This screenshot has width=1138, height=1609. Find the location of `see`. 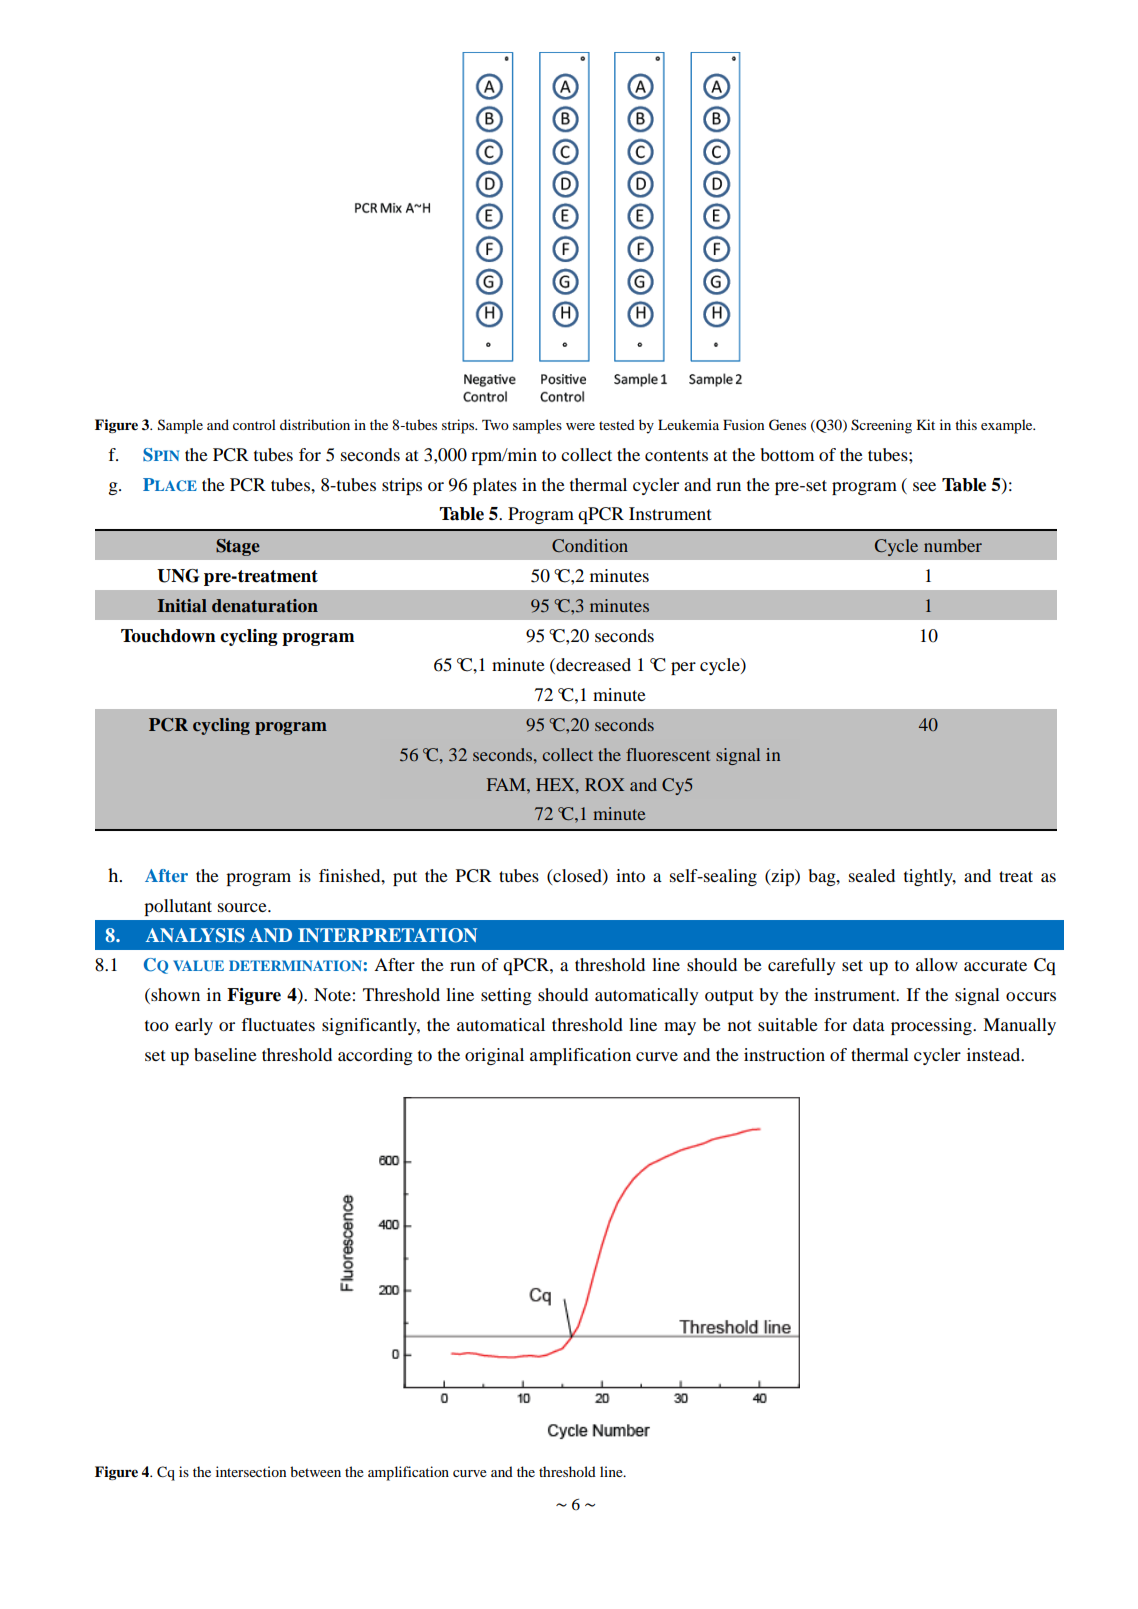

see is located at coordinates (924, 486).
